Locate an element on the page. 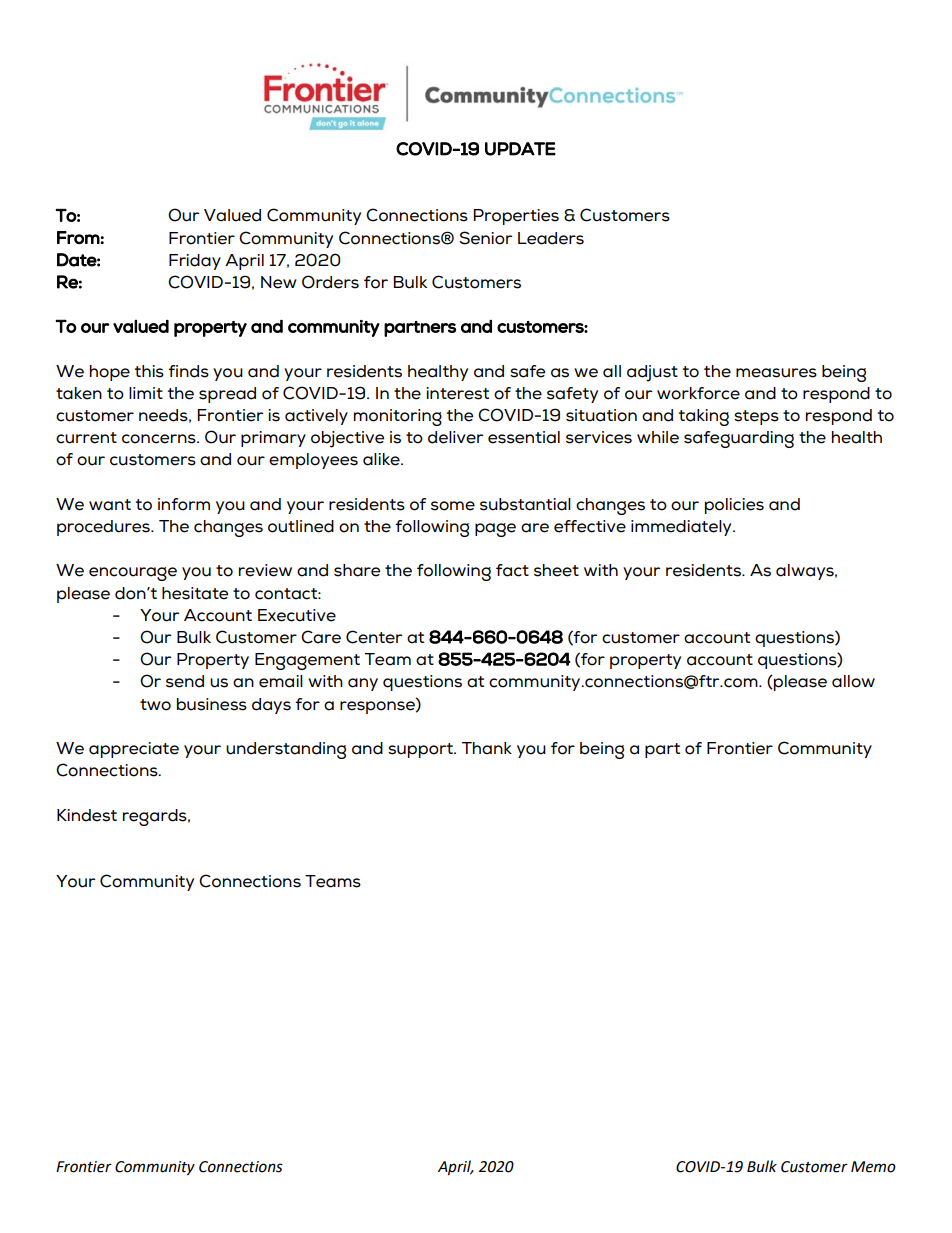  support is located at coordinates (421, 750).
